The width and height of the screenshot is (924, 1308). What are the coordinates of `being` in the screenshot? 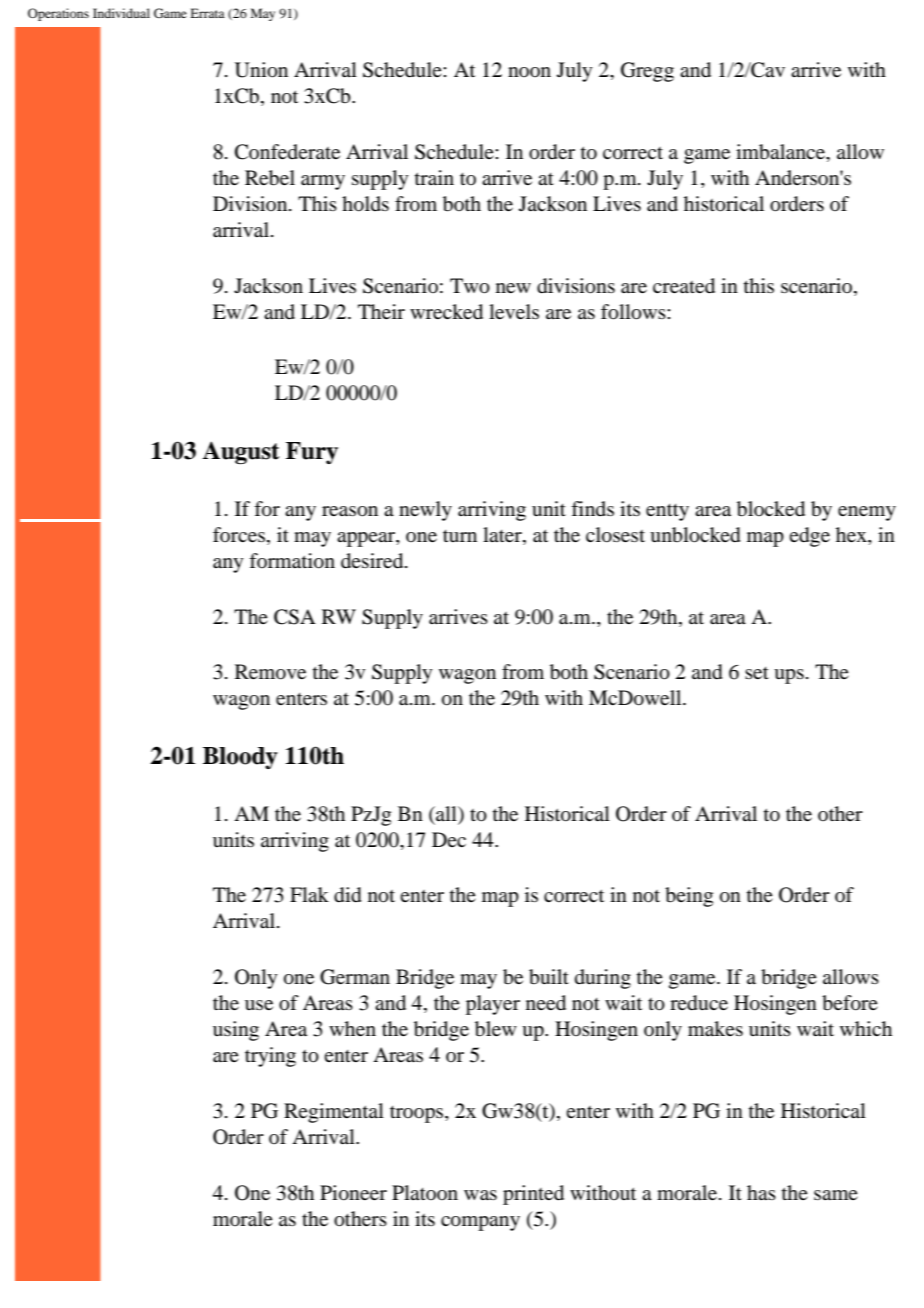 It's located at (689, 897).
